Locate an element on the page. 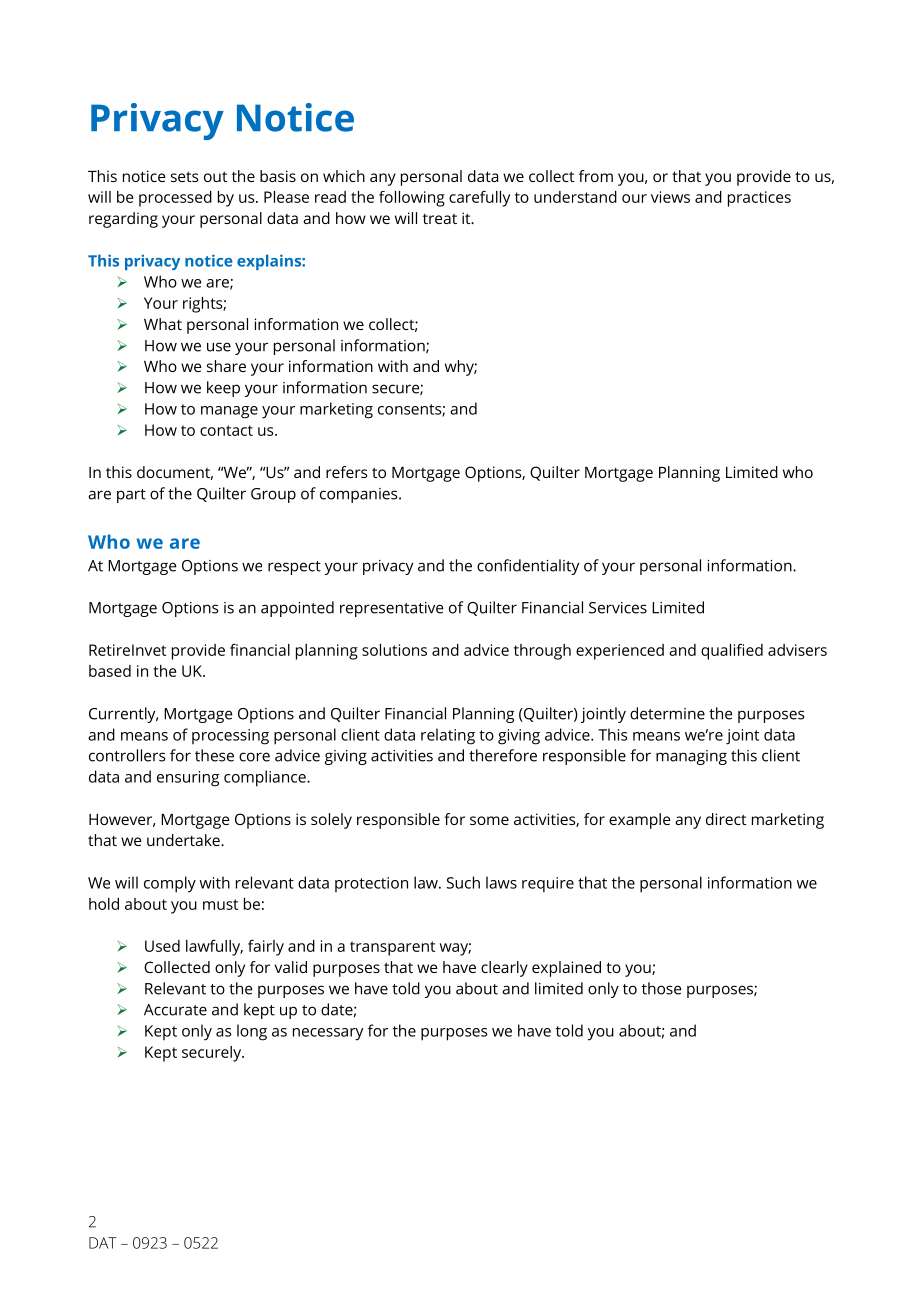 The height and width of the page is (1308, 924). representative is located at coordinates (392, 609).
